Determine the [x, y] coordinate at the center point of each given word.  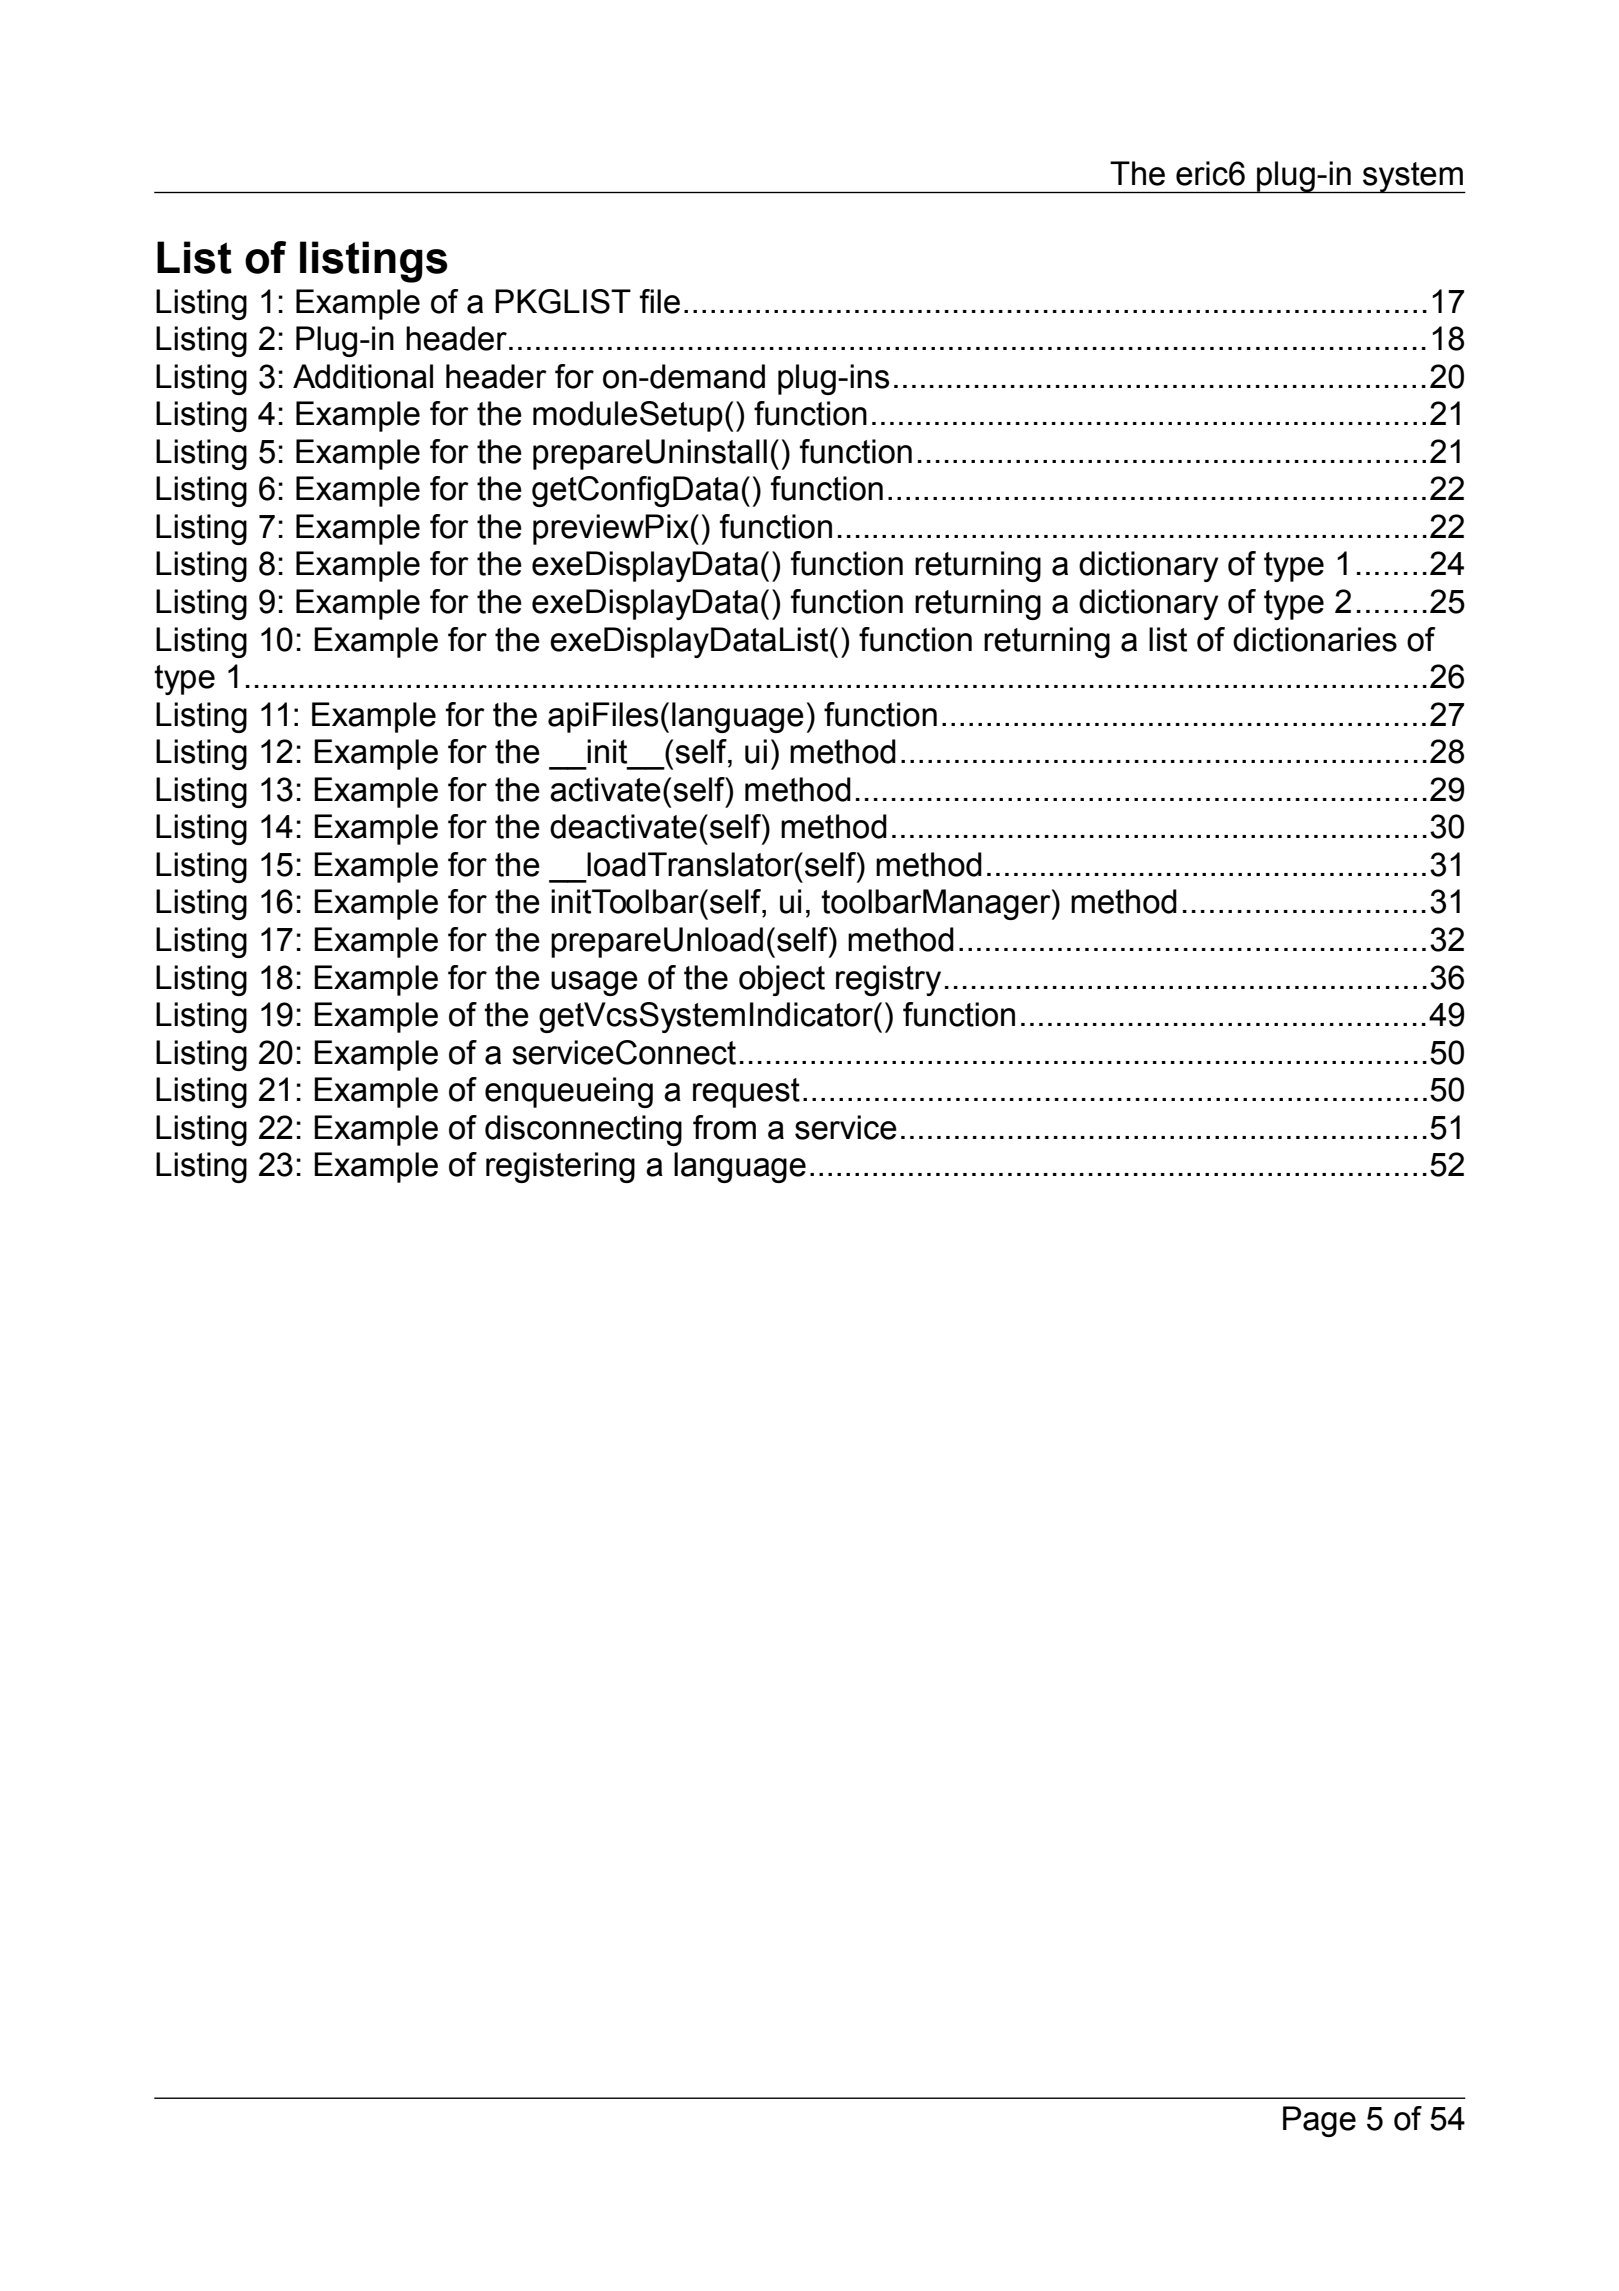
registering [560, 1167]
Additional [363, 376]
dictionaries [1315, 639]
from [724, 1127]
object [782, 980]
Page [1319, 2121]
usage [594, 983]
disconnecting [583, 1130]
